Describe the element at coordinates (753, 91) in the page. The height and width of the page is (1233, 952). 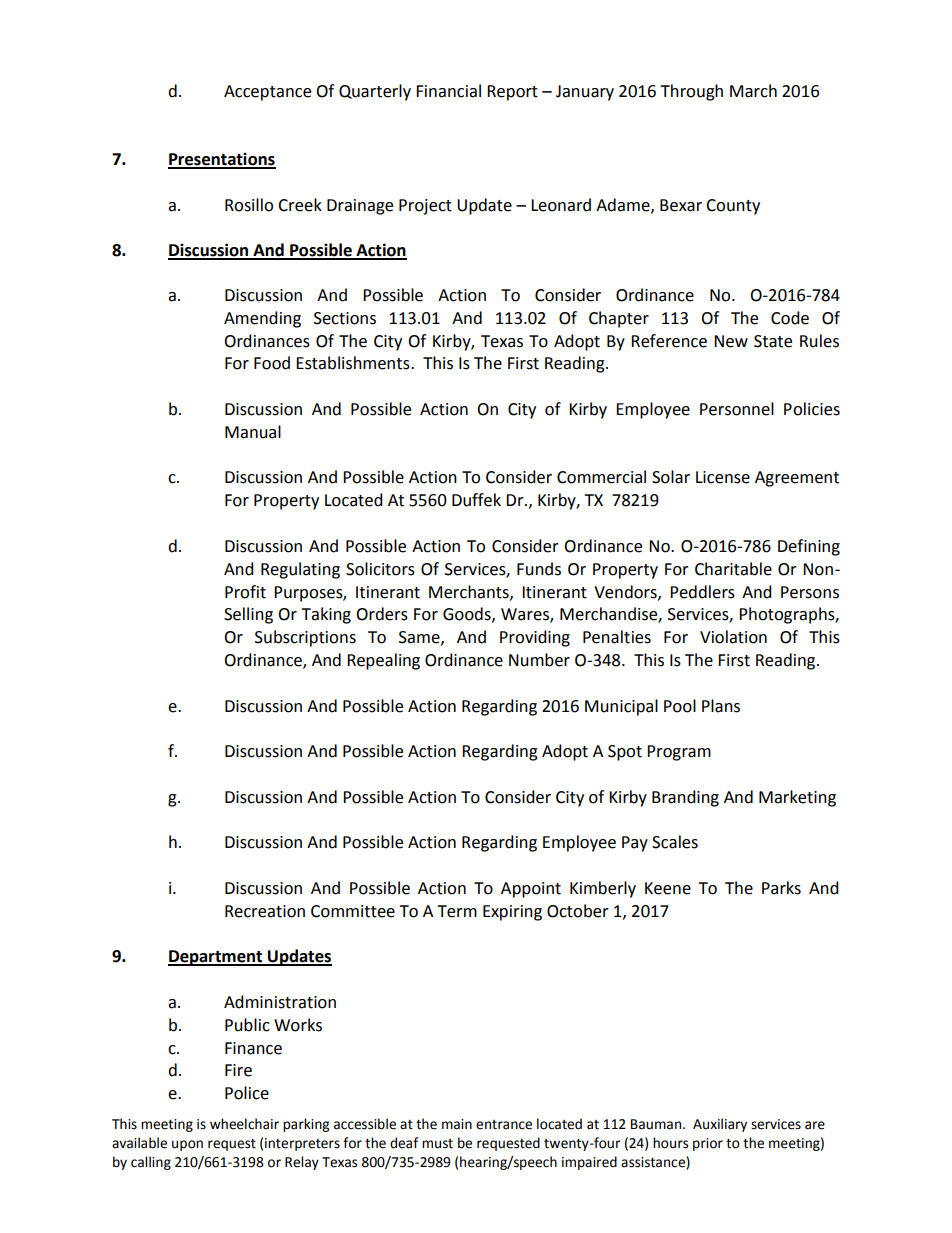
I see `March` at that location.
